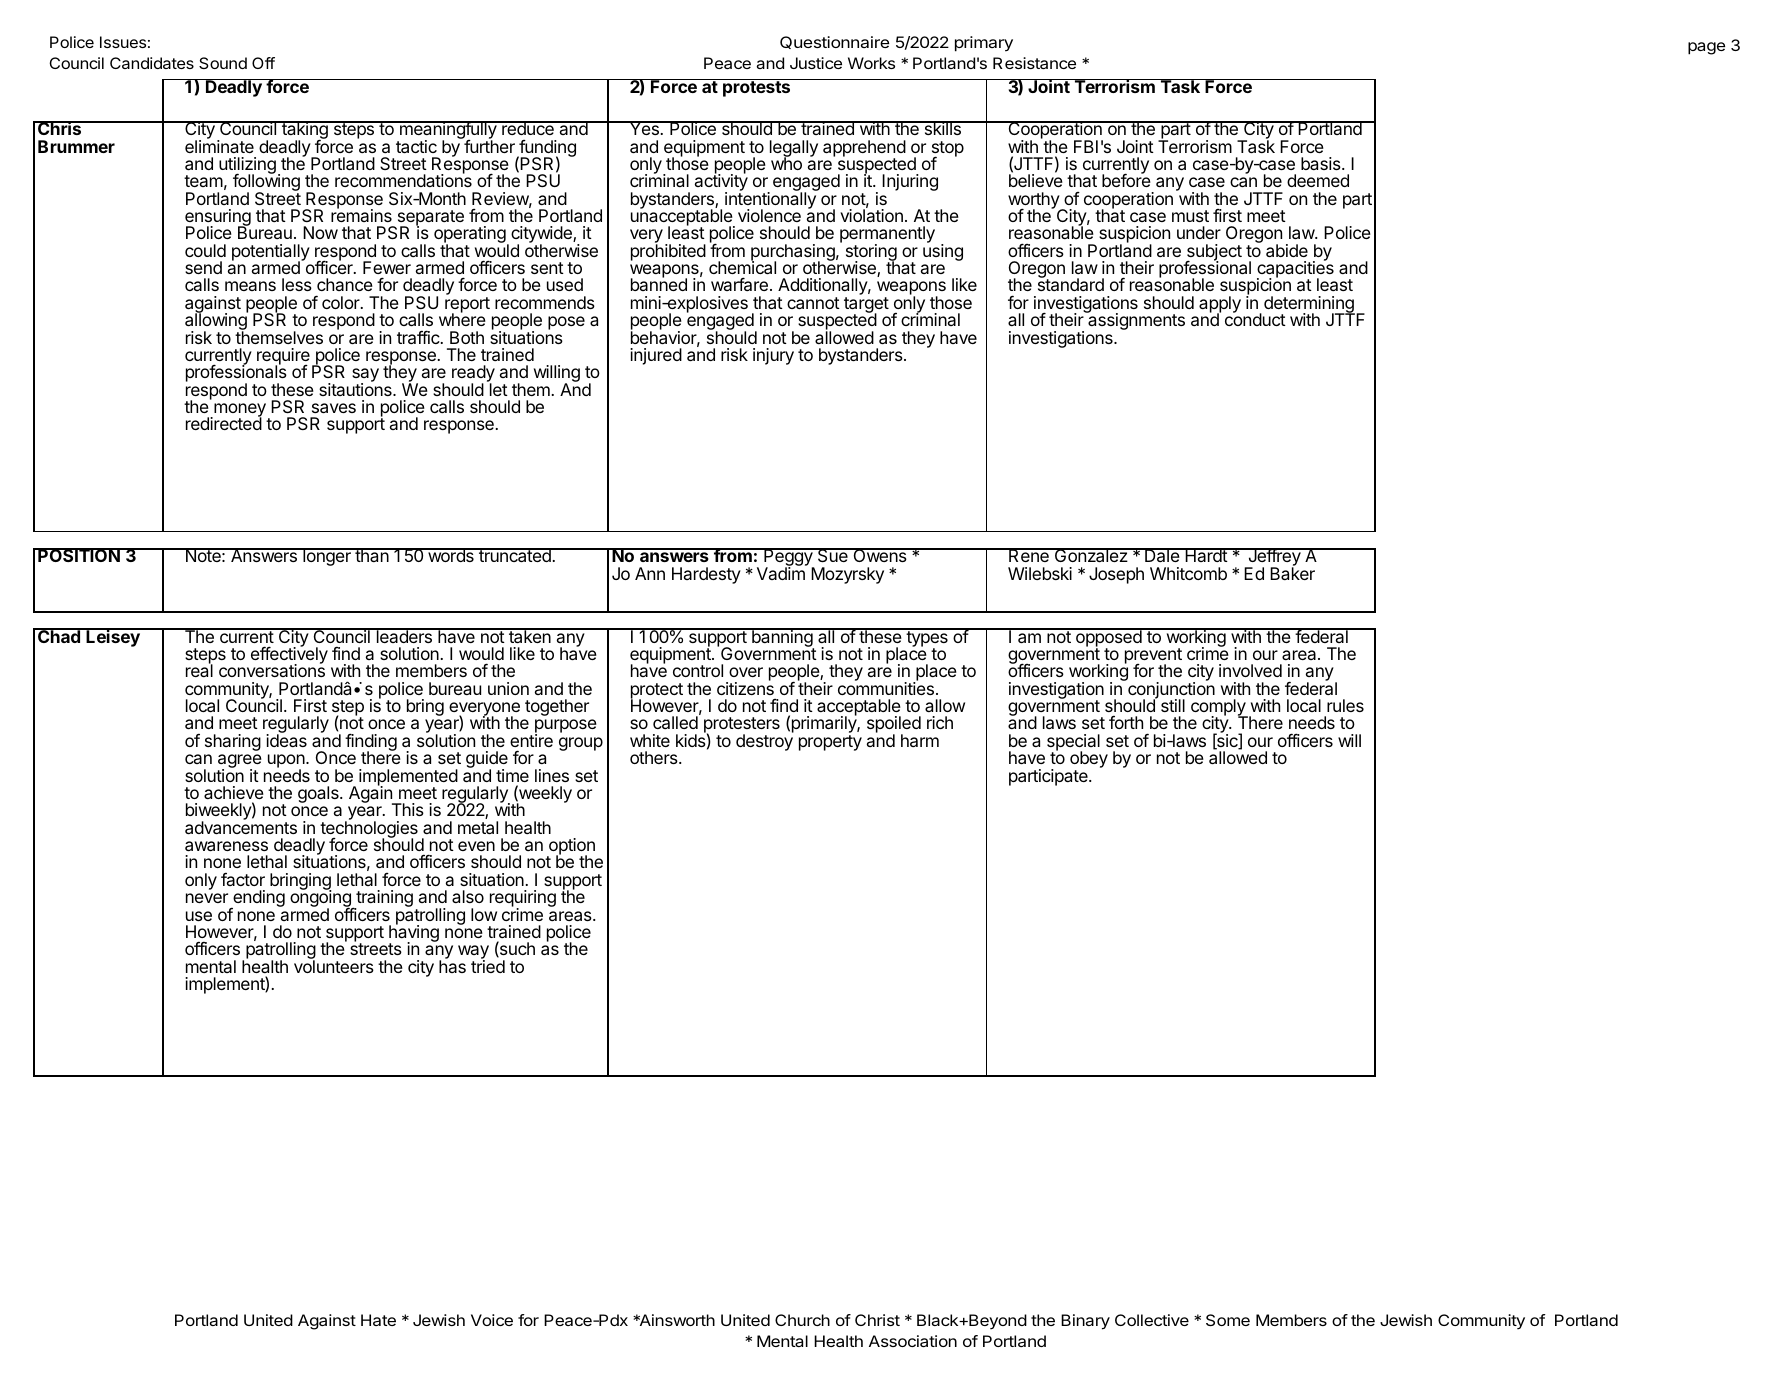 The width and height of the image is (1791, 1384). What do you see at coordinates (802, 1320) in the image?
I see `Church` at bounding box center [802, 1320].
